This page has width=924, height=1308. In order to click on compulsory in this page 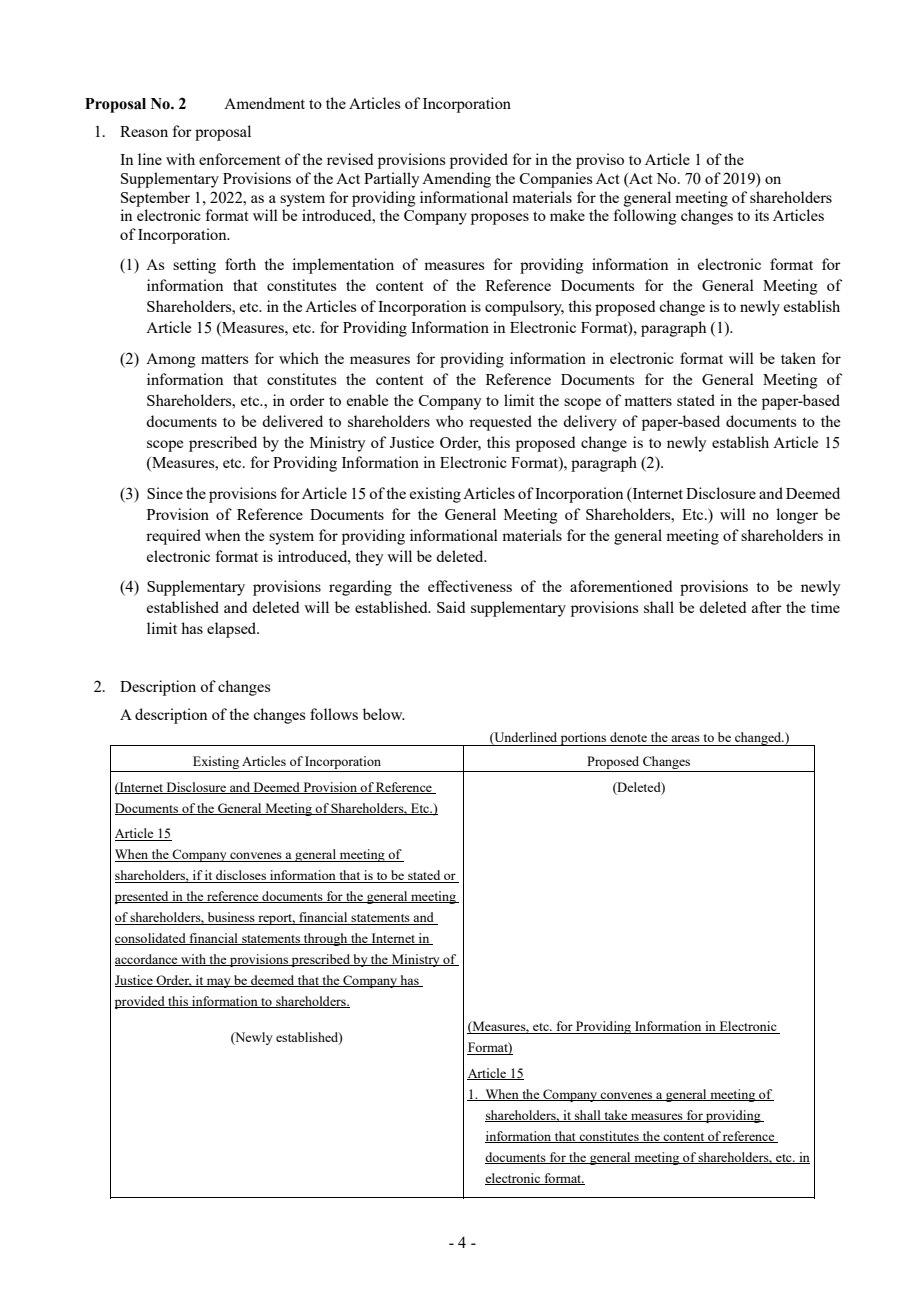, I will do `click(524, 308)`.
